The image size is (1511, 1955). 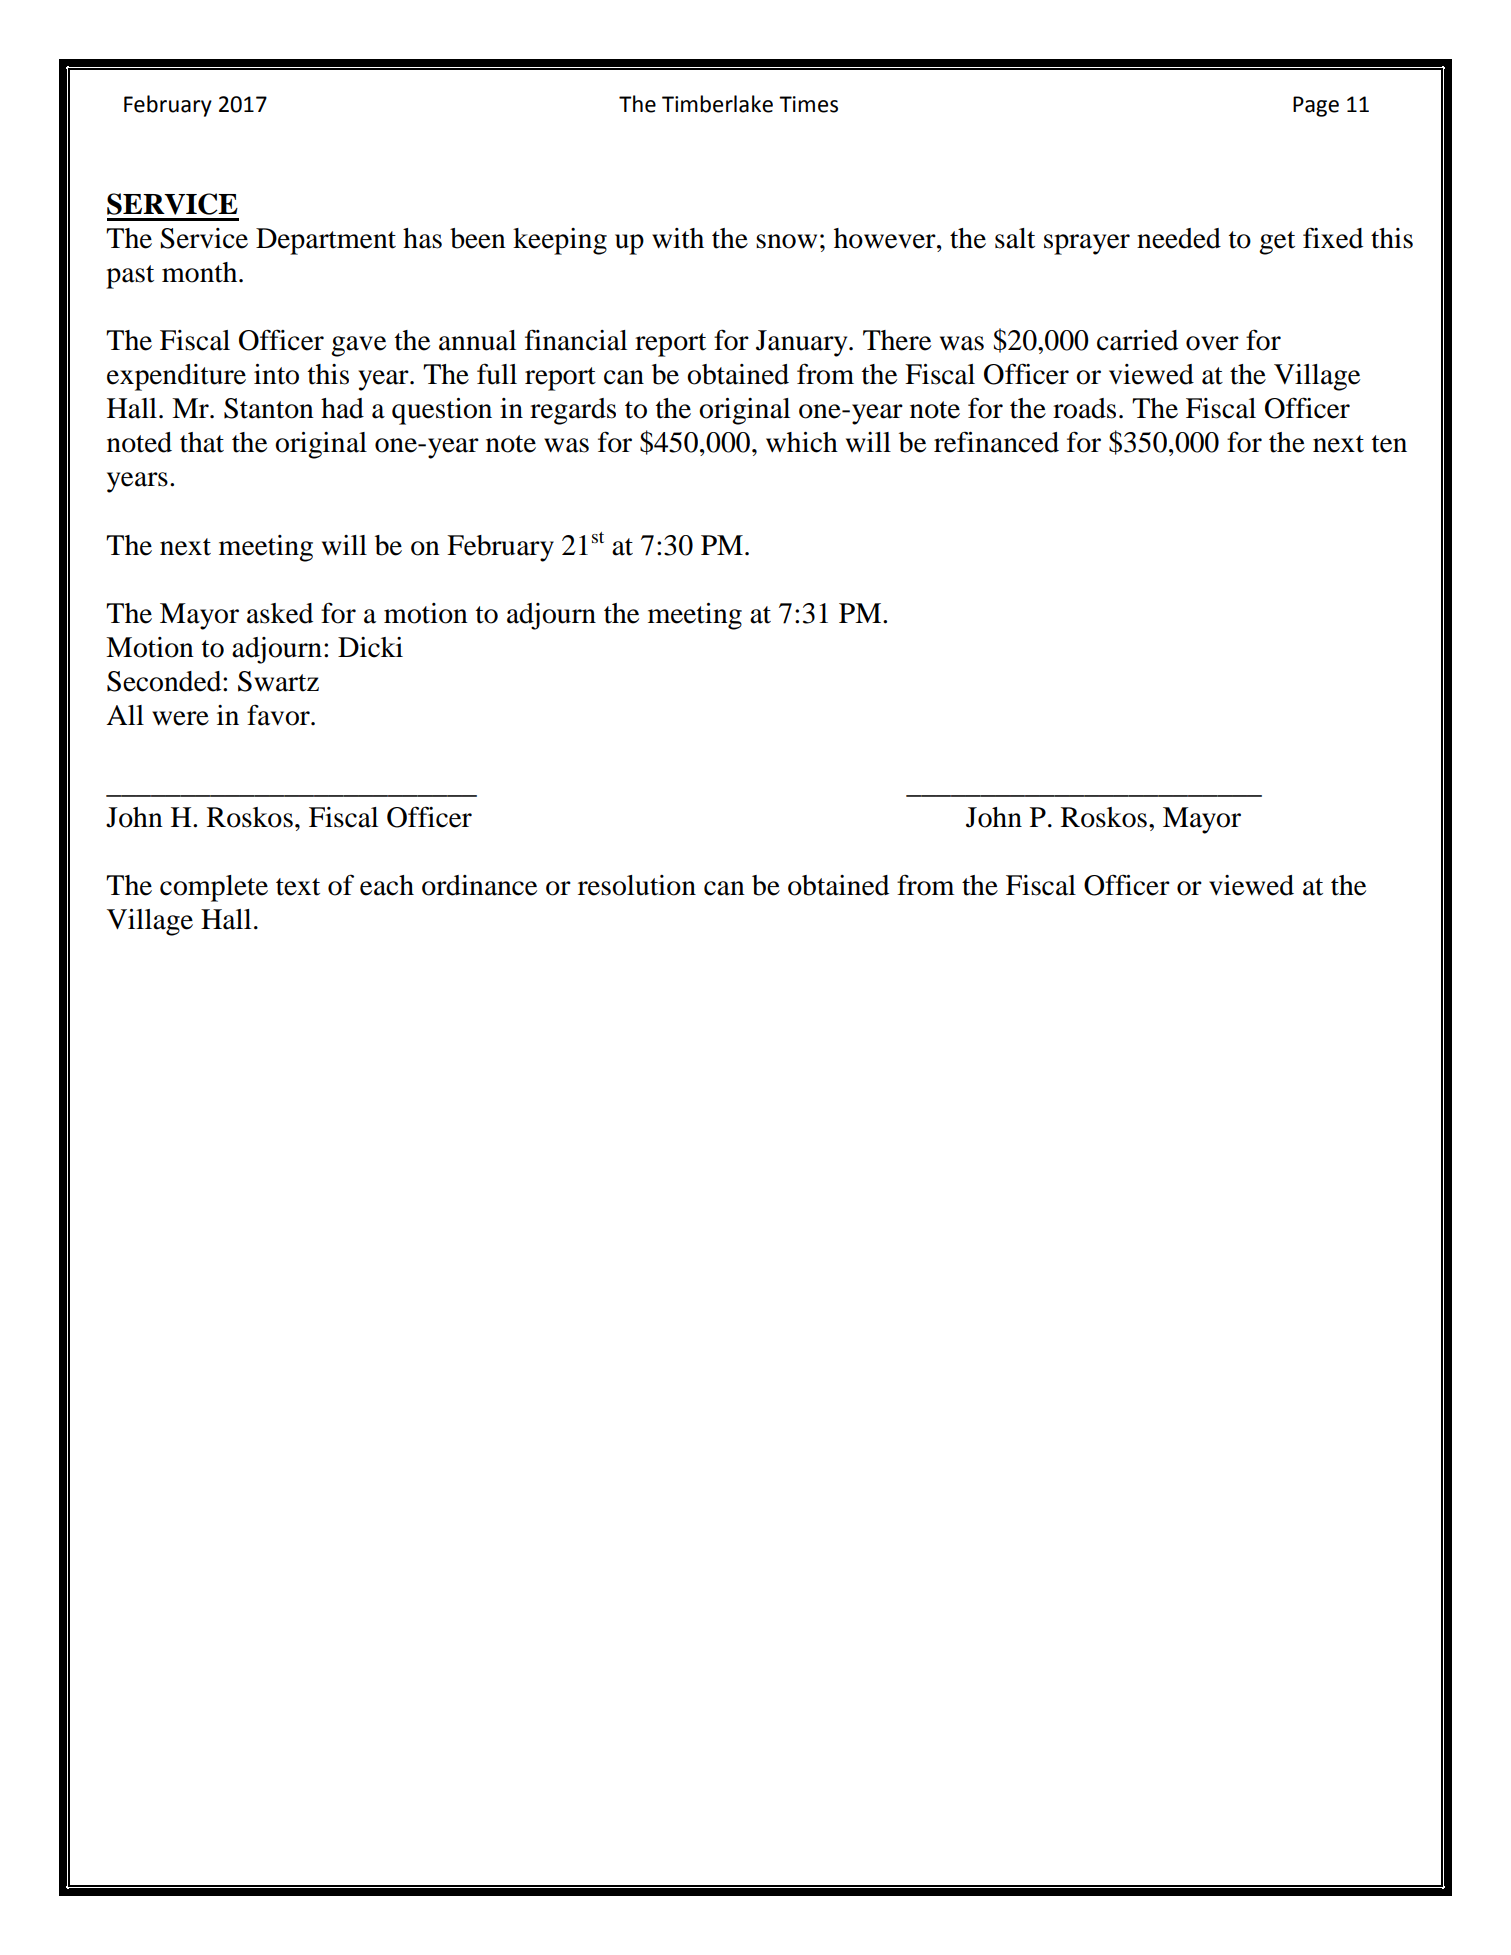 I want to click on January, so click(x=803, y=343).
